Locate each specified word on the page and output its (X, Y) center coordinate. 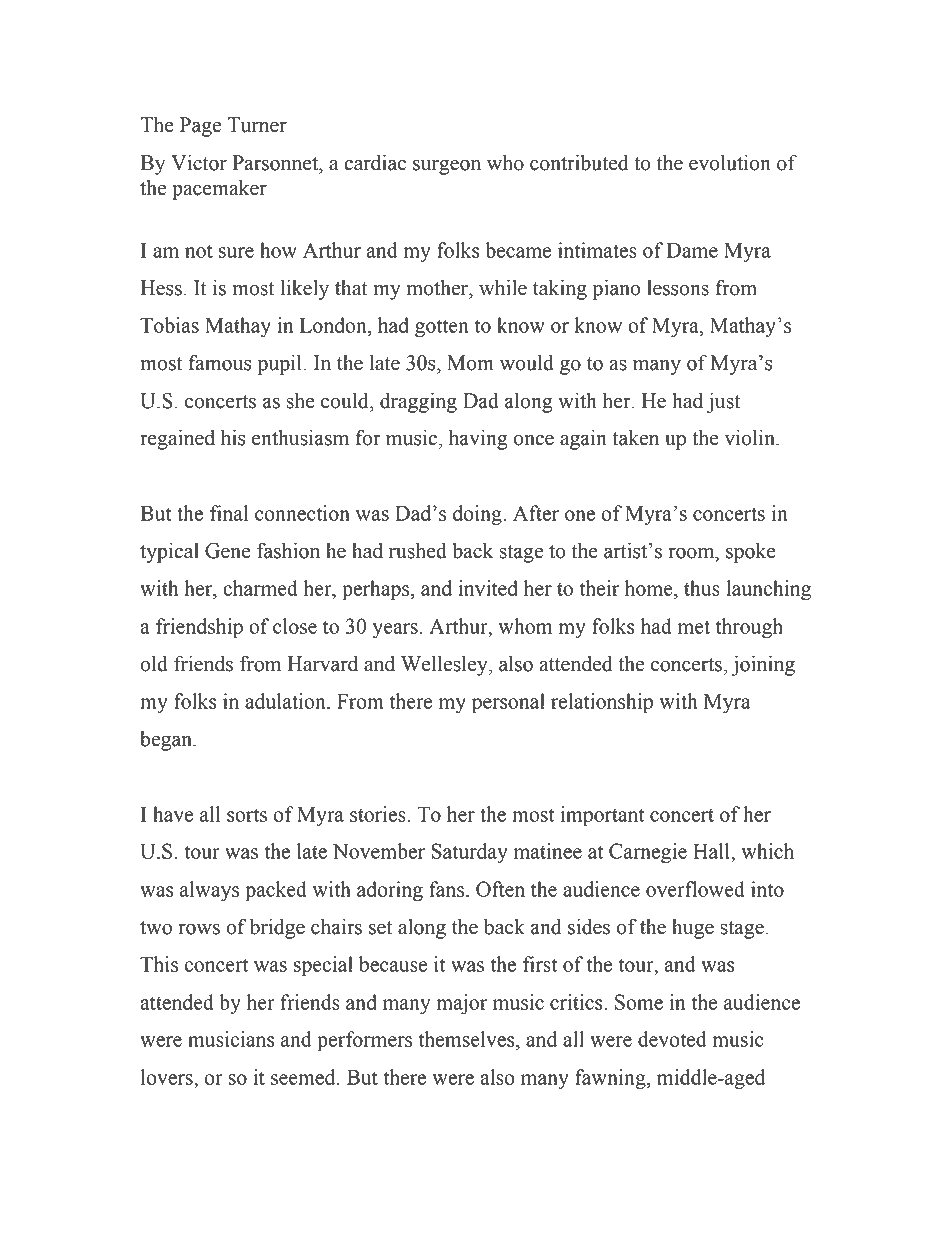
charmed (260, 588)
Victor (199, 162)
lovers (168, 1077)
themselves (468, 1039)
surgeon (447, 167)
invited (488, 588)
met (694, 627)
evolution (730, 162)
